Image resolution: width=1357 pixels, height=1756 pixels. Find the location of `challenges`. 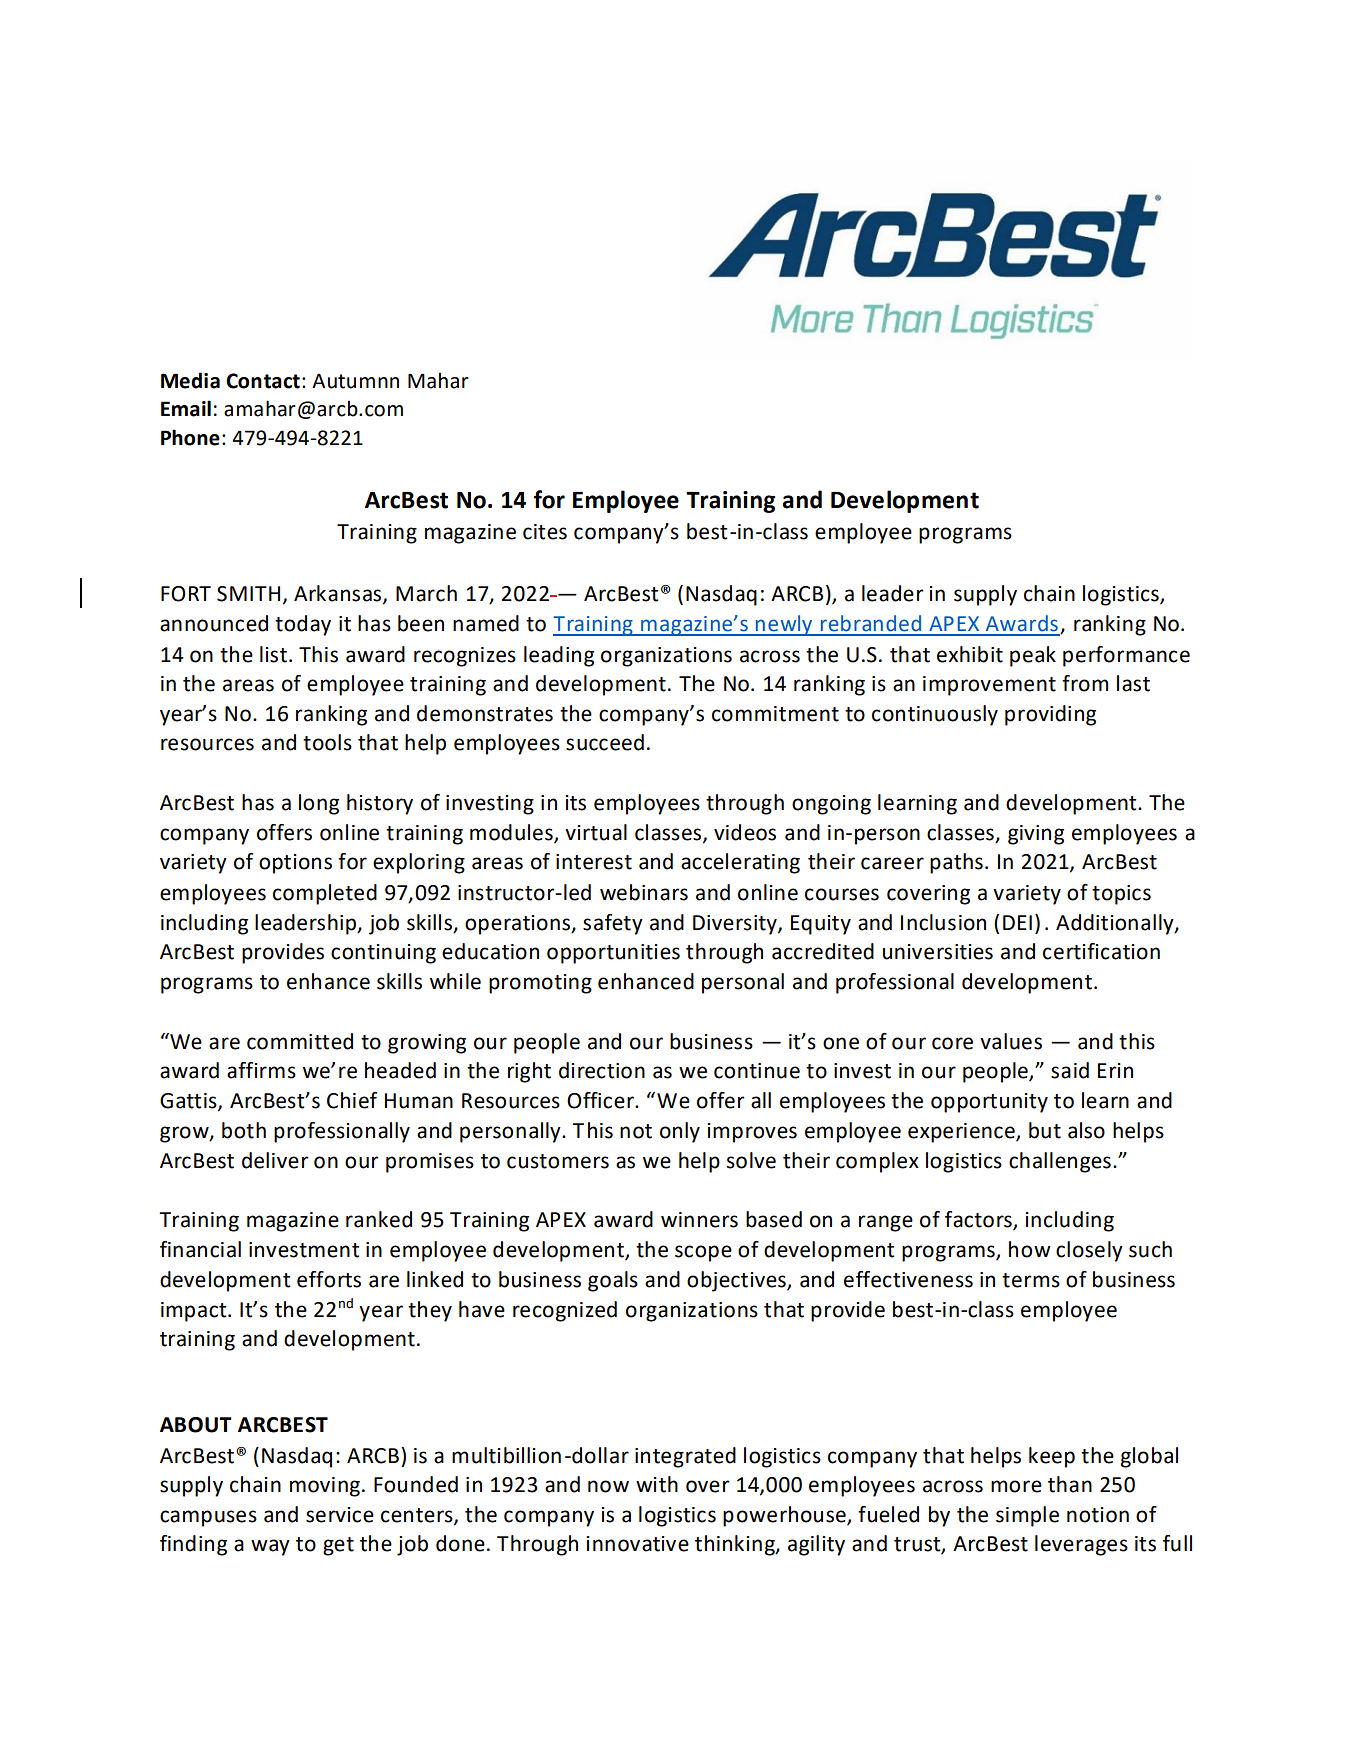

challenges is located at coordinates (1060, 1162).
